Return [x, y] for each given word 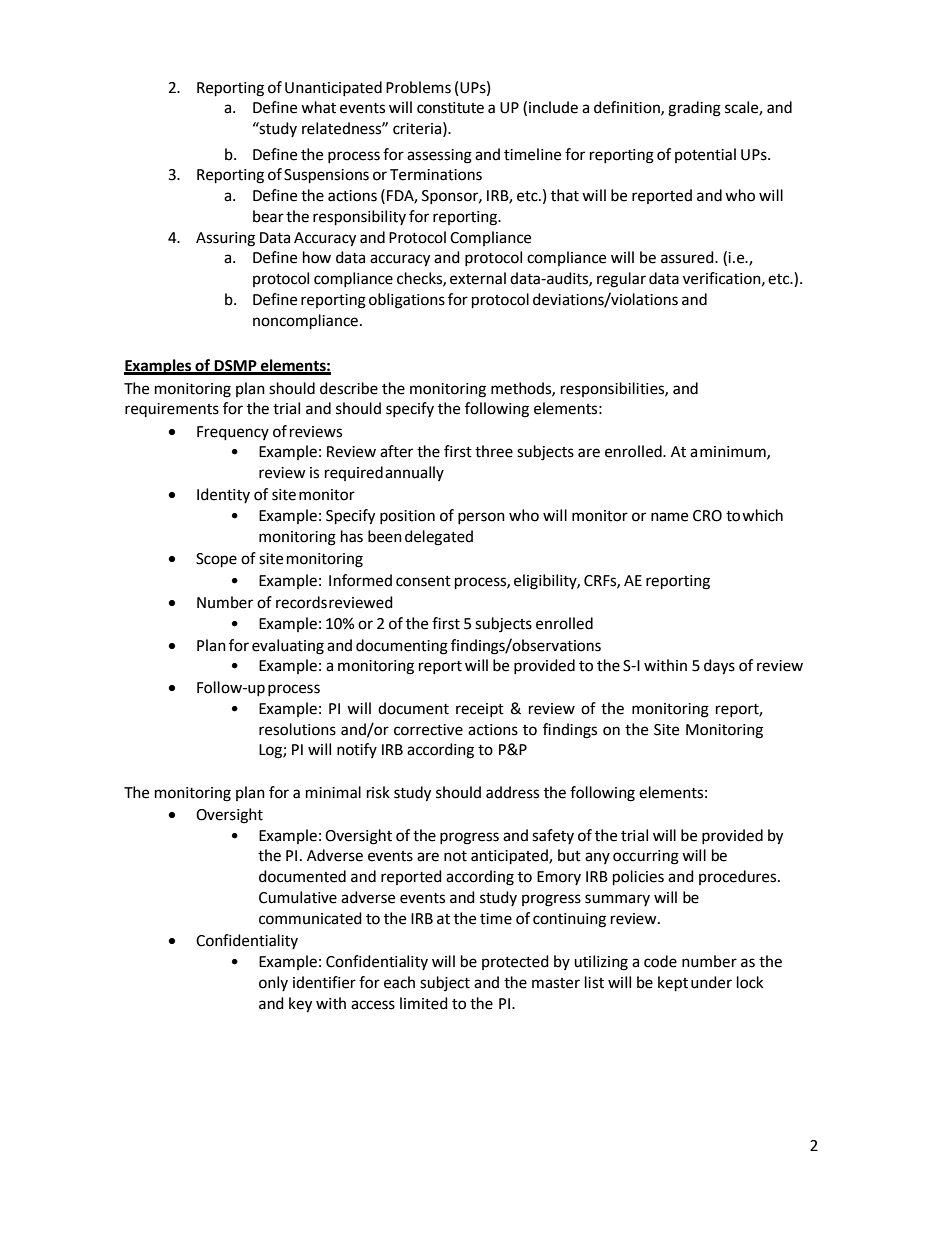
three [494, 451]
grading [694, 109]
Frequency [233, 433]
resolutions [297, 729]
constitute [450, 108]
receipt [480, 710]
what [318, 107]
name [669, 517]
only [273, 983]
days [719, 667]
